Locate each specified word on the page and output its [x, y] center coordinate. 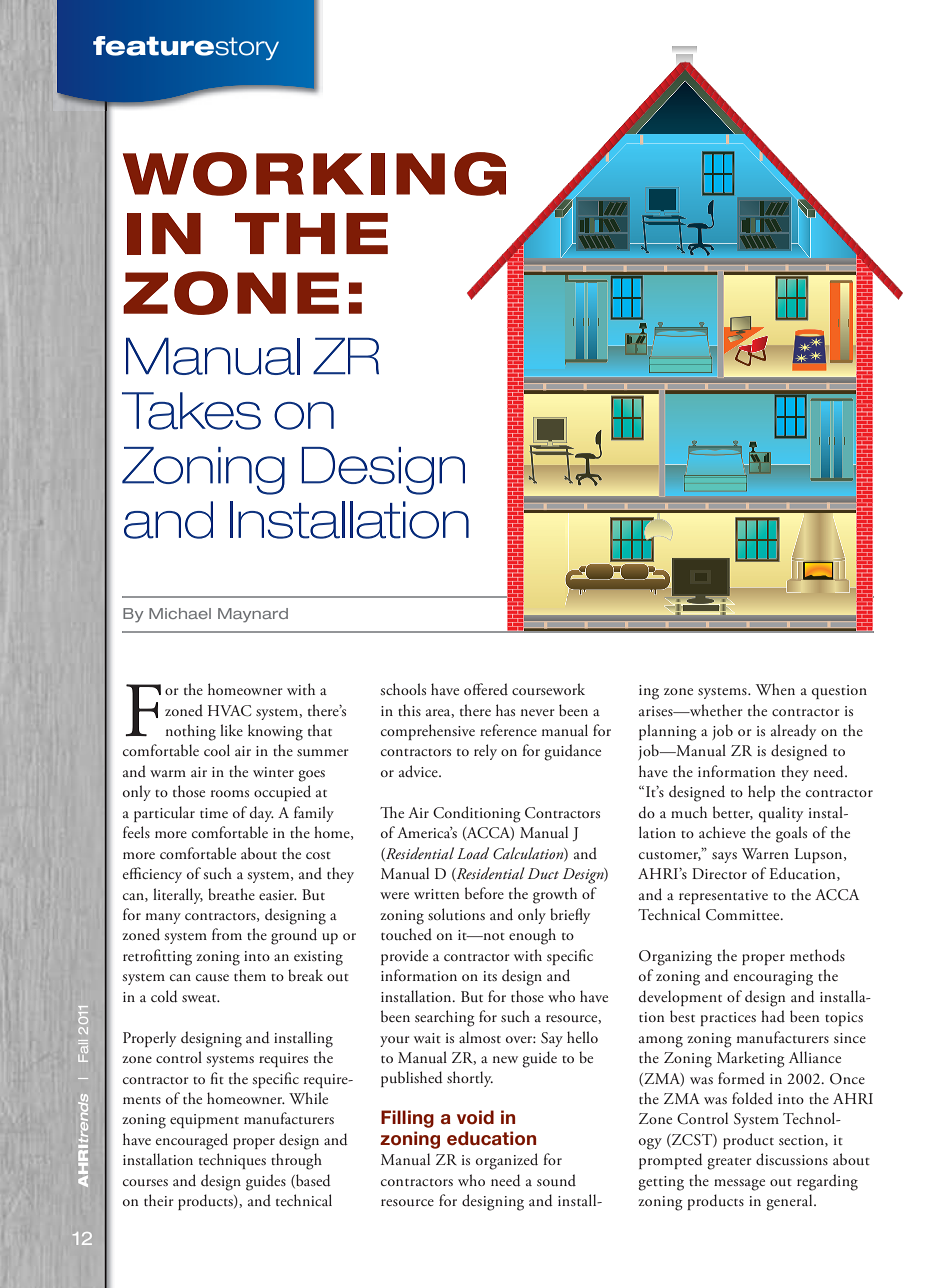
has [505, 710]
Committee [744, 915]
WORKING [314, 174]
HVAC [229, 711]
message [739, 1185]
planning [668, 732]
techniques [232, 1161]
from [227, 934]
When [775, 689]
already [793, 732]
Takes [191, 411]
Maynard [253, 615]
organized [507, 1161]
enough [532, 936]
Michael [180, 613]
